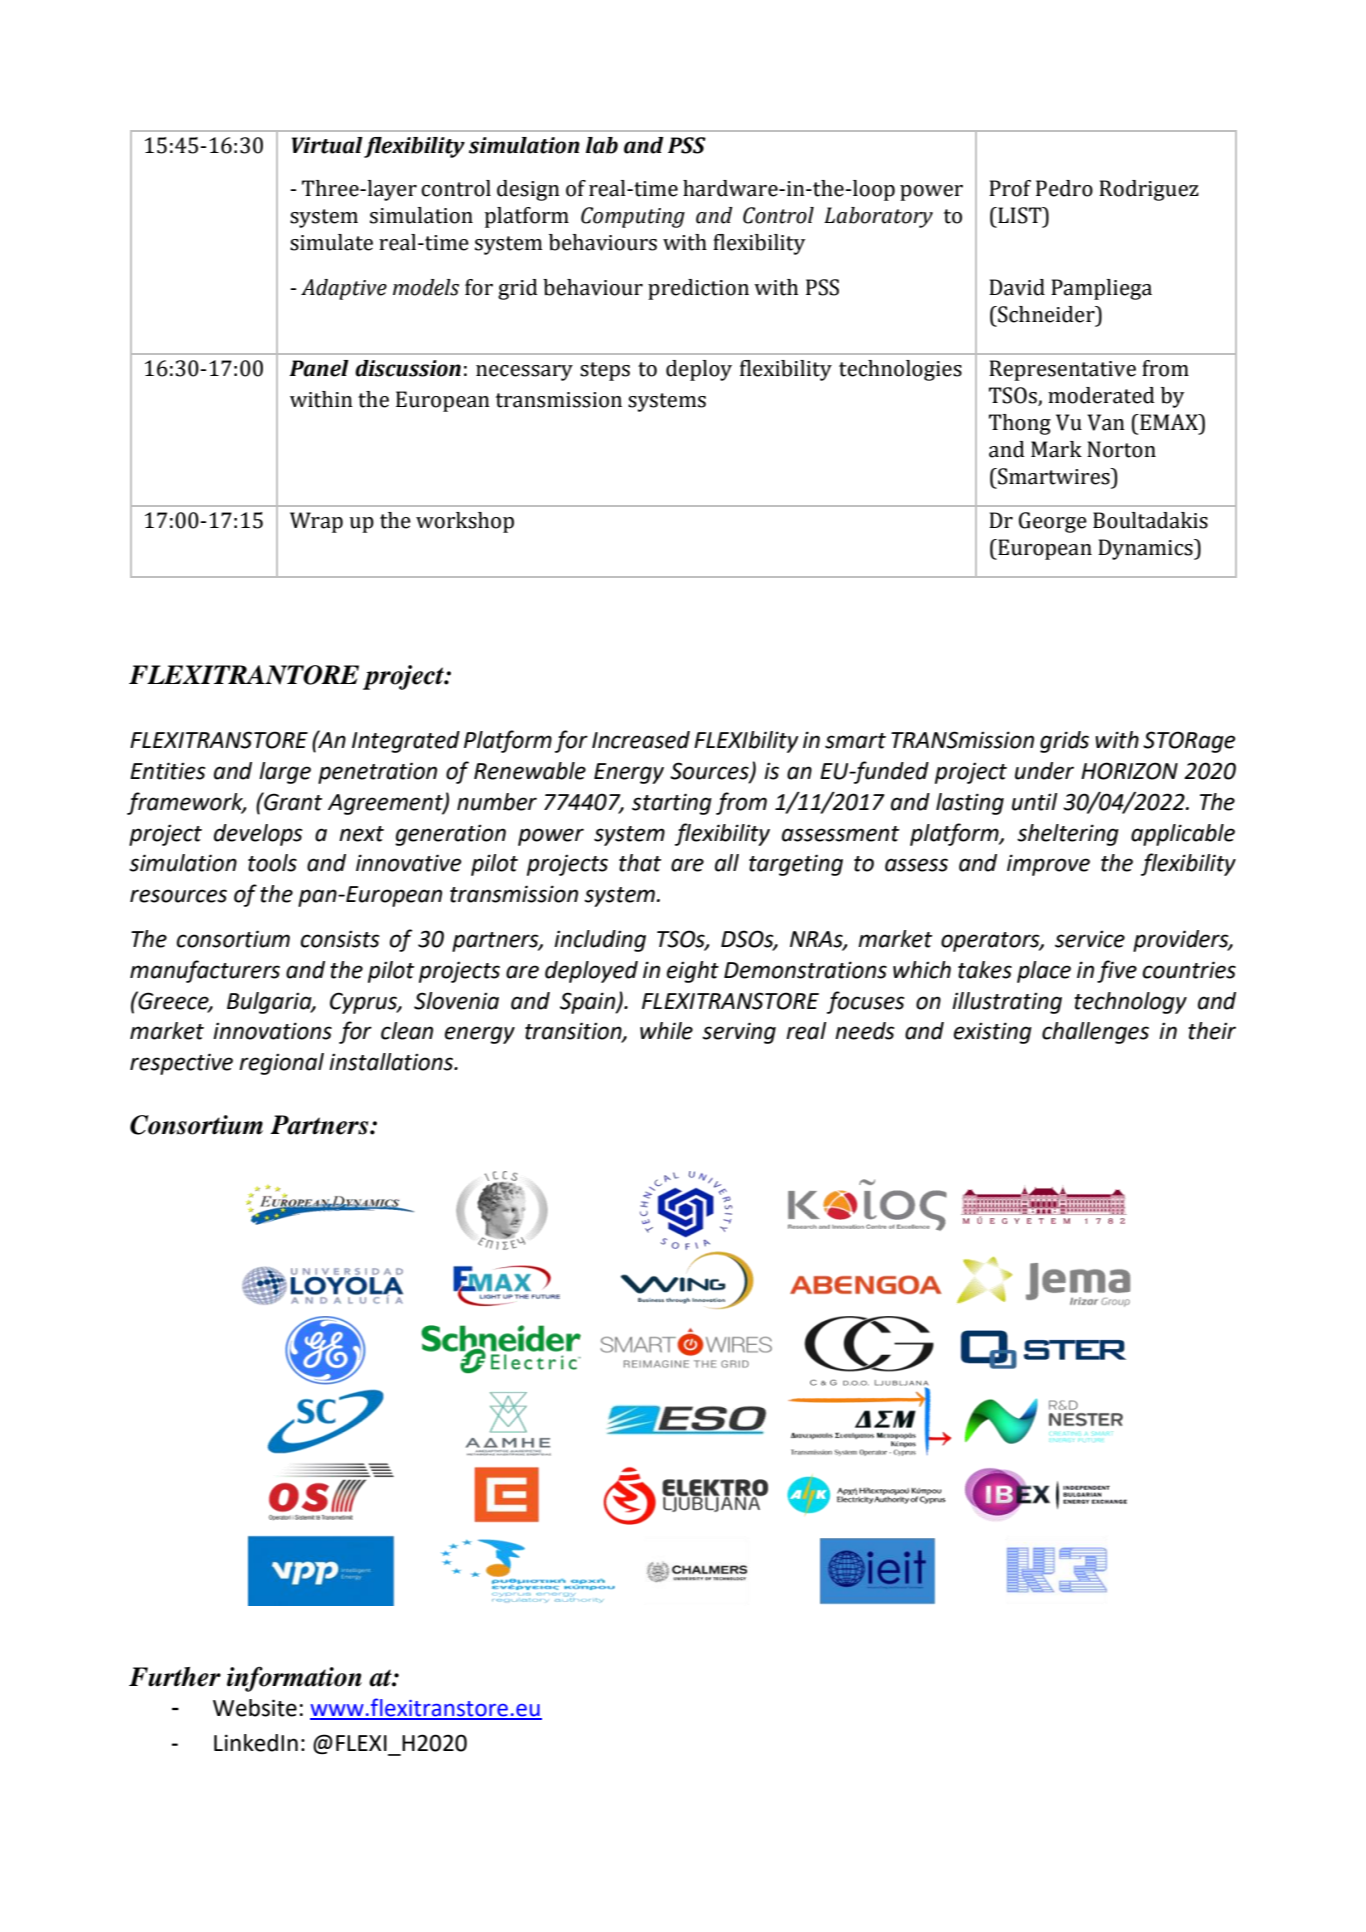  What do you see at coordinates (294, 1679) in the page?
I see `information` at bounding box center [294, 1679].
